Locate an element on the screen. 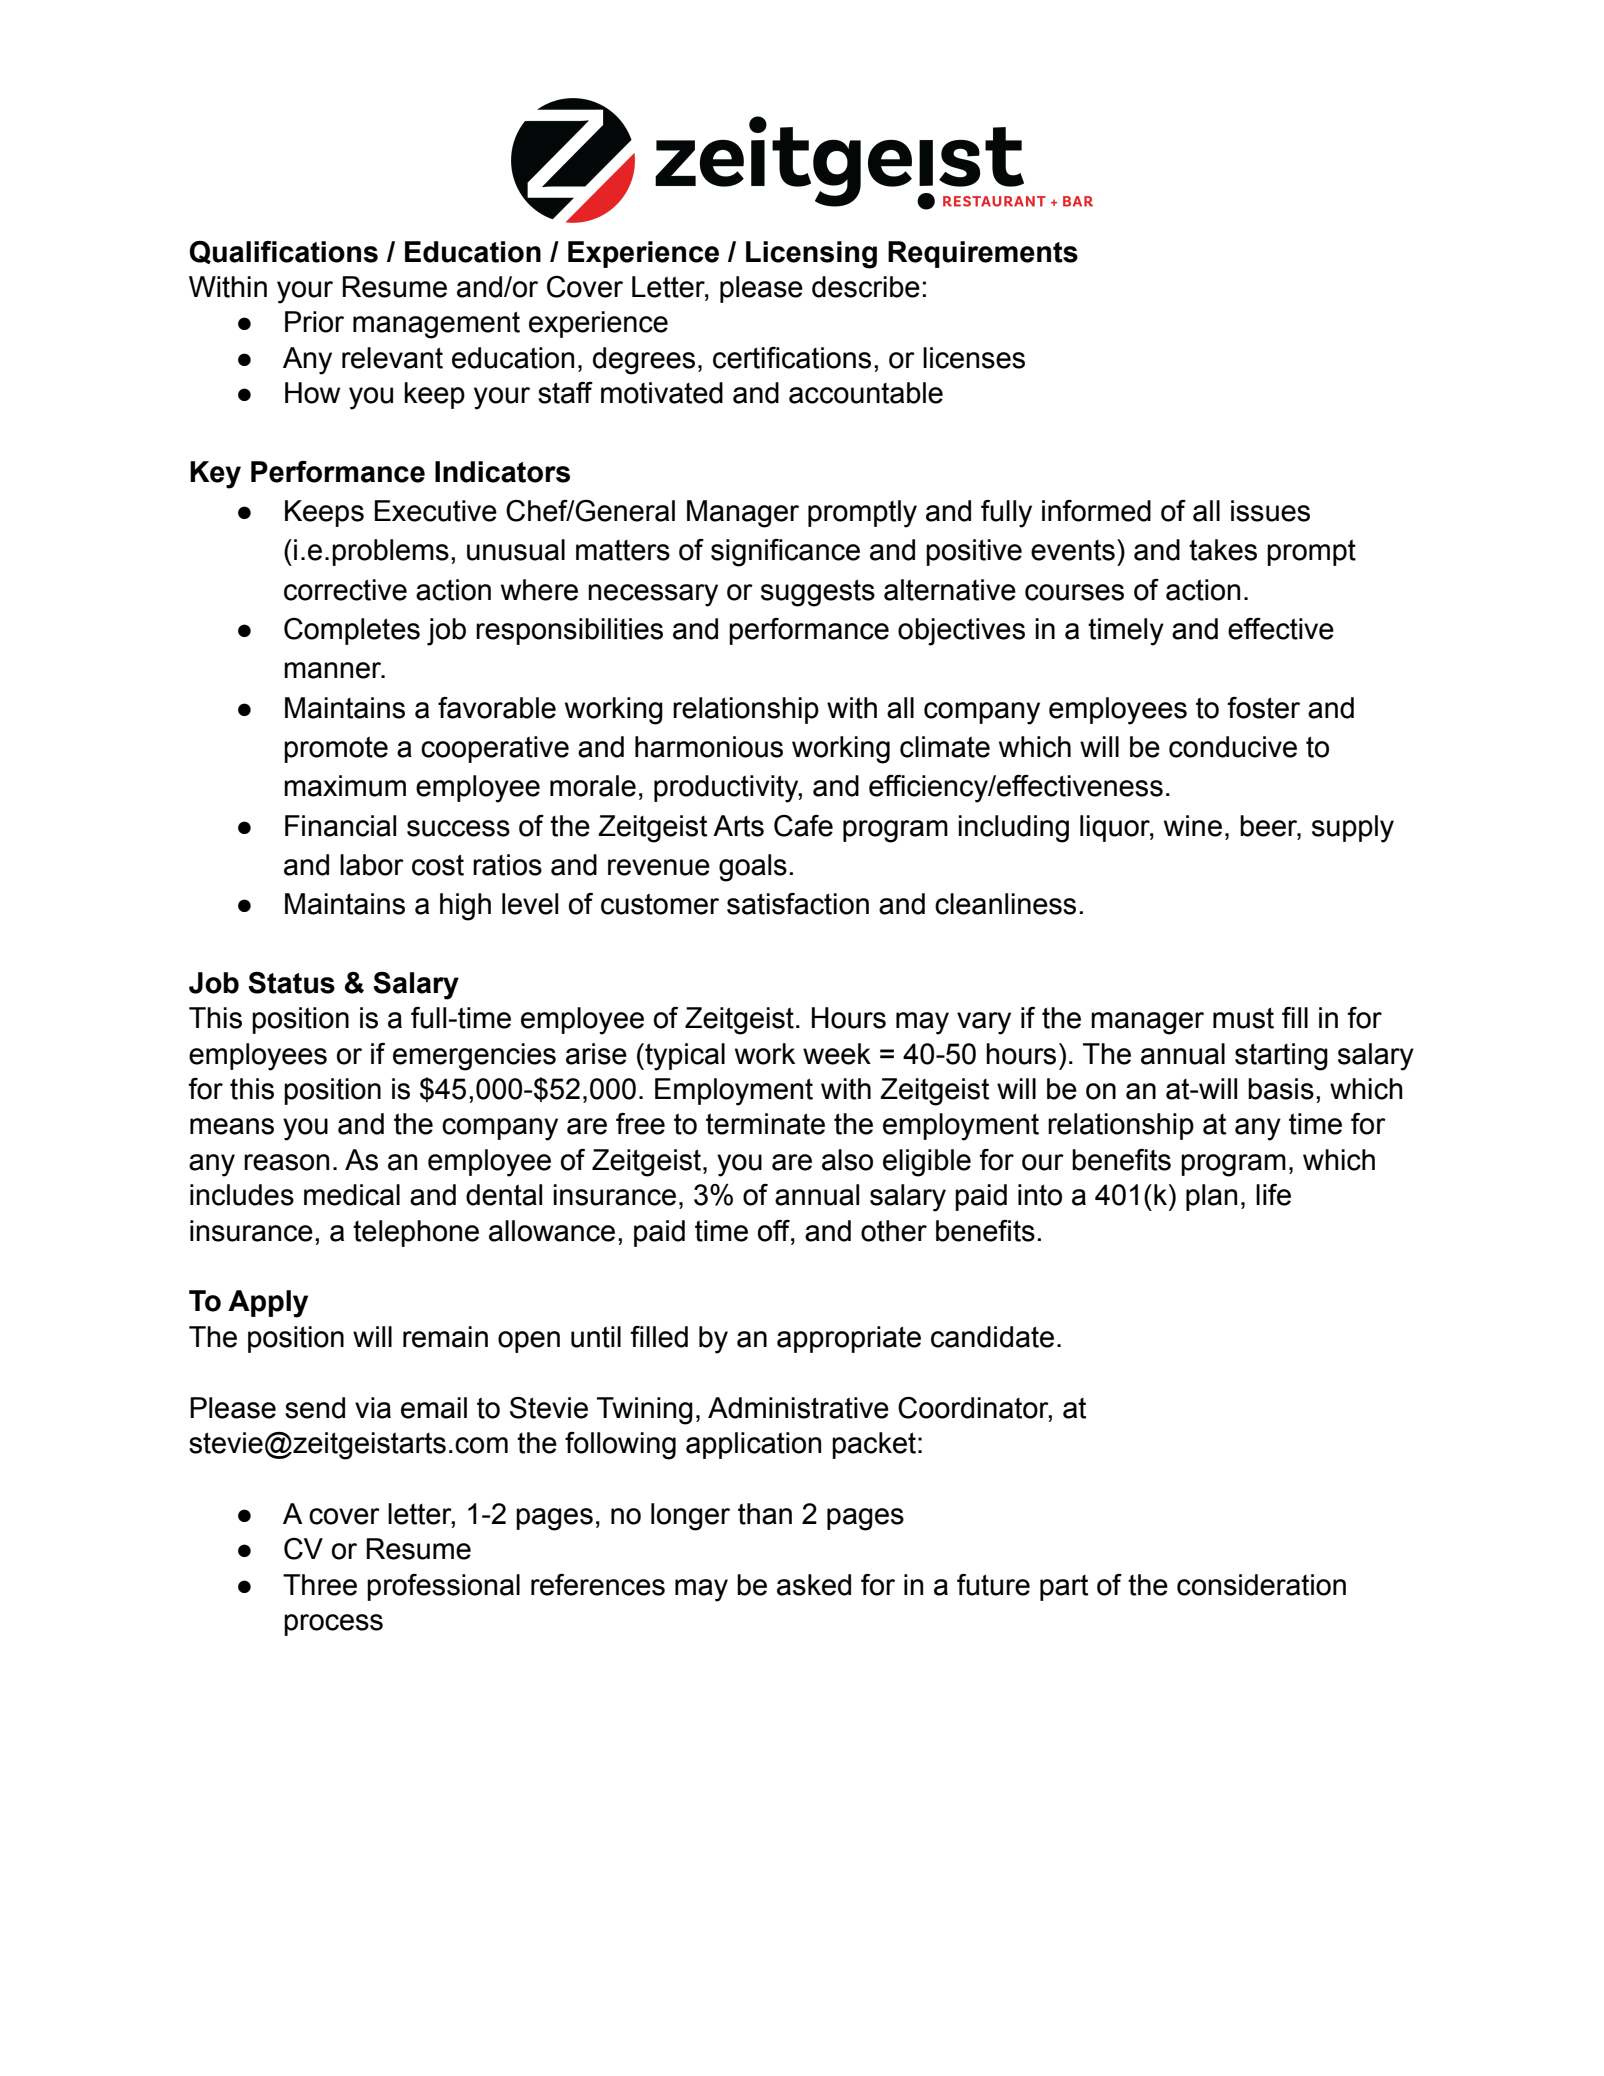 This screenshot has width=1604, height=2076. goals is located at coordinates (753, 868).
